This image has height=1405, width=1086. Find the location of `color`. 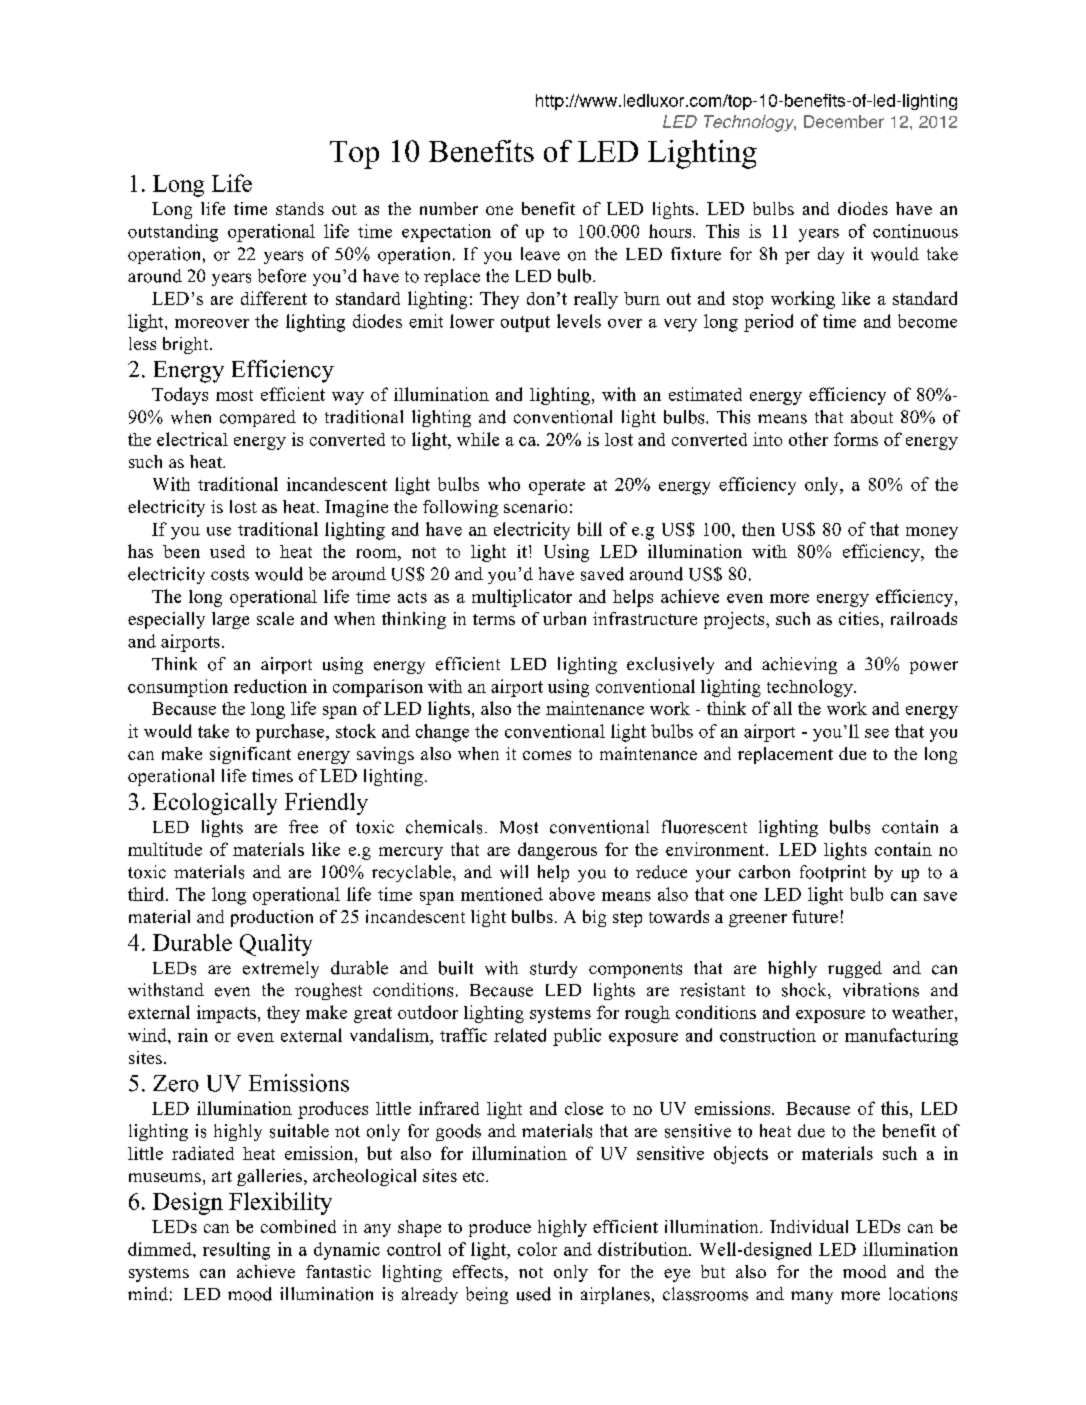

color is located at coordinates (537, 1249).
